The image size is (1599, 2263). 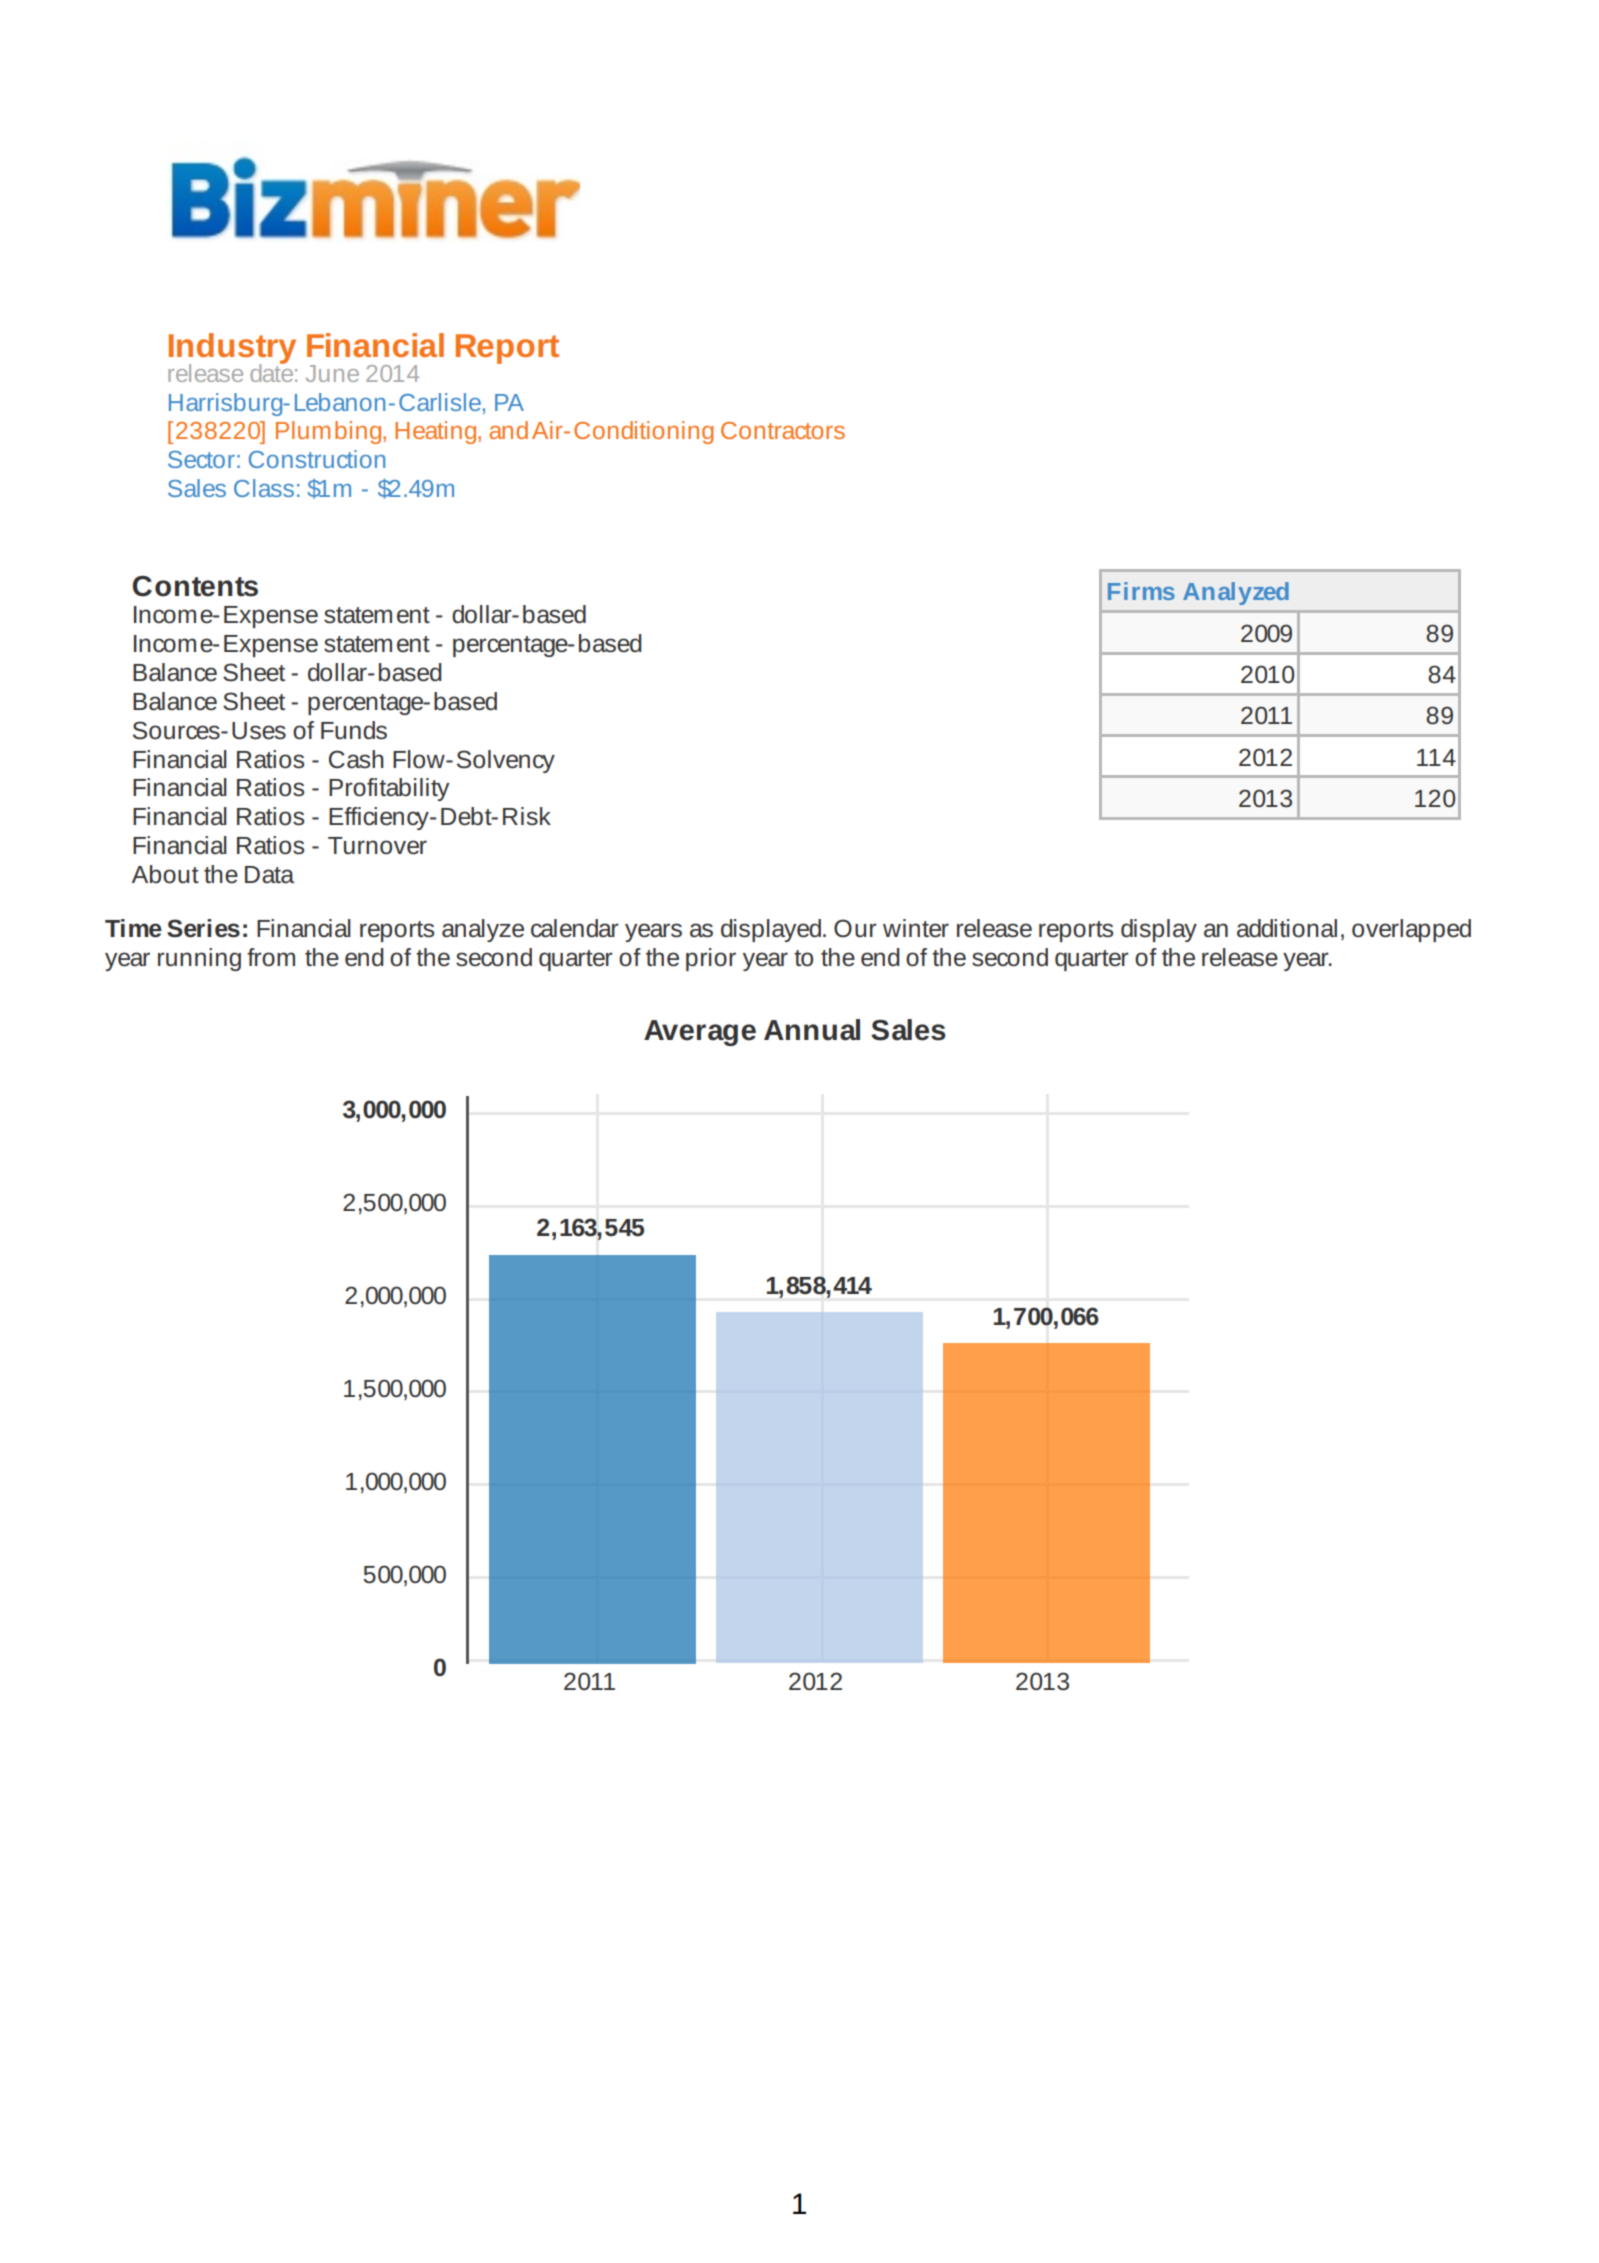 What do you see at coordinates (332, 373) in the screenshot?
I see `June` at bounding box center [332, 373].
